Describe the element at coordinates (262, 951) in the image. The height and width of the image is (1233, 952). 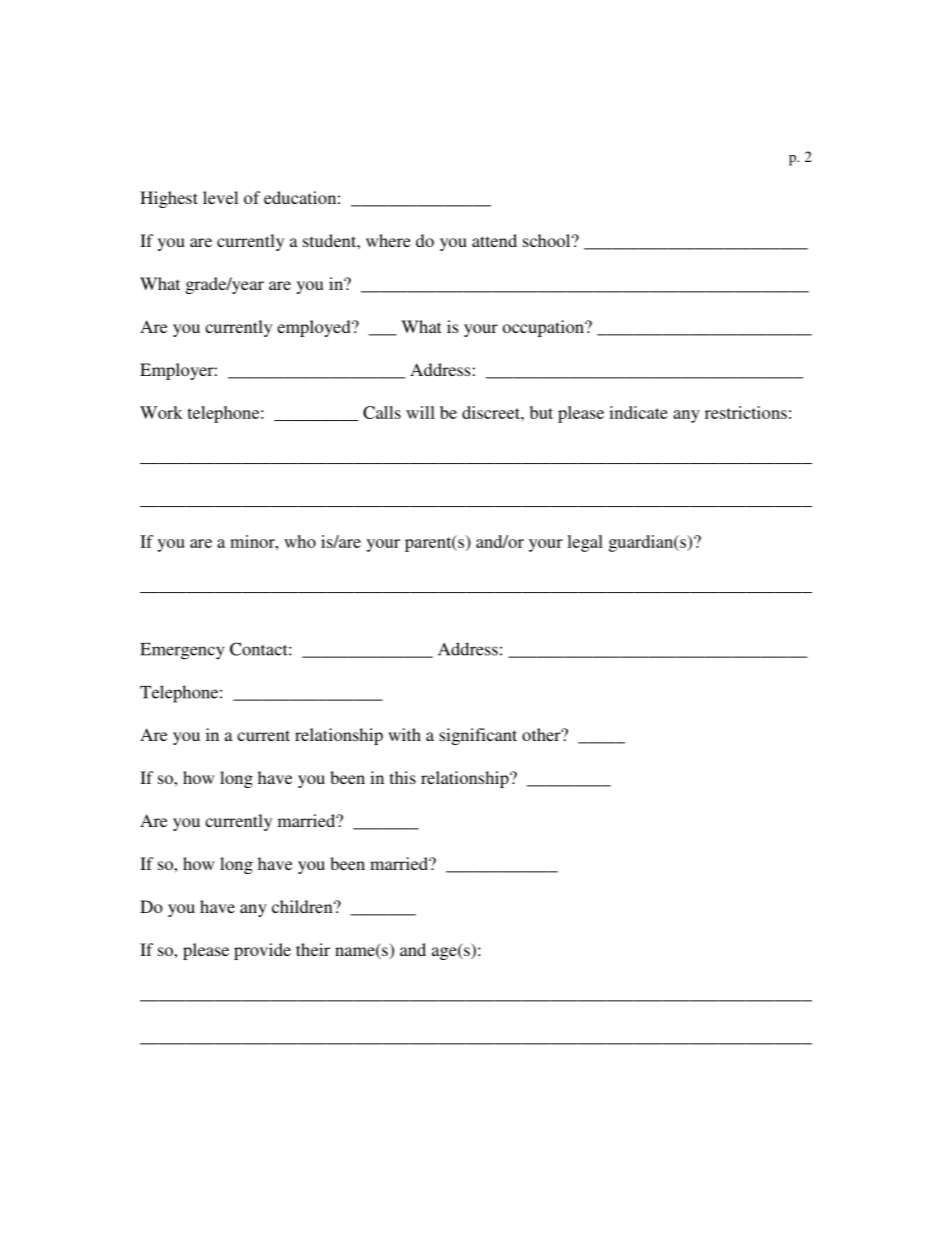
I see `provide` at that location.
